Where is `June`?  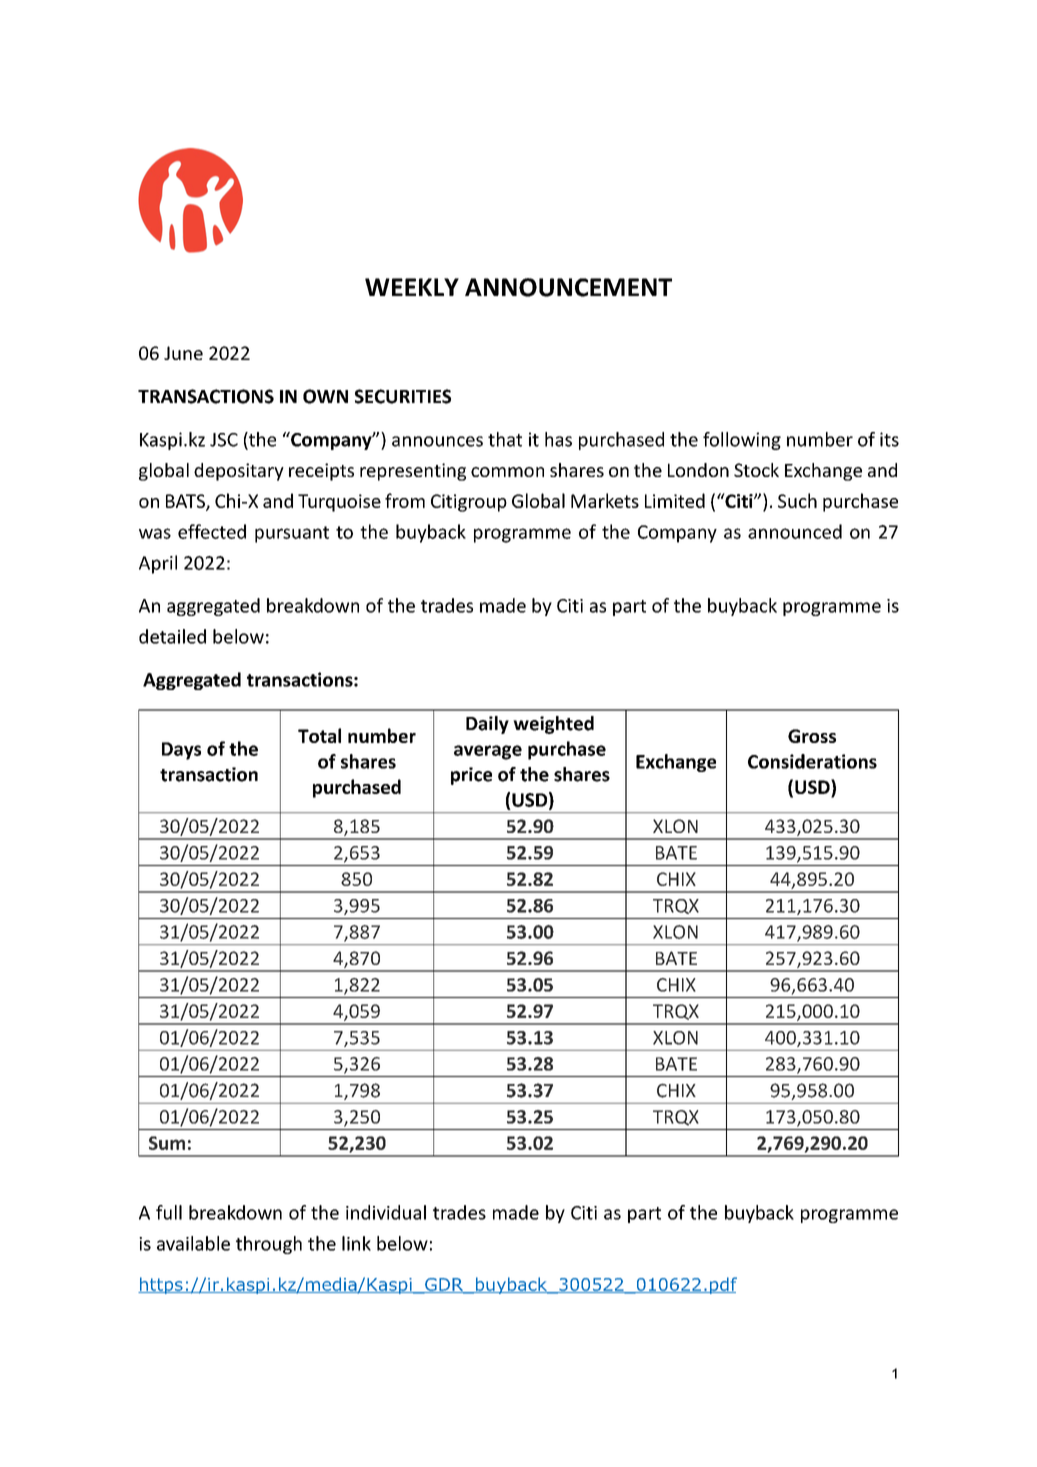
June is located at coordinates (183, 353).
